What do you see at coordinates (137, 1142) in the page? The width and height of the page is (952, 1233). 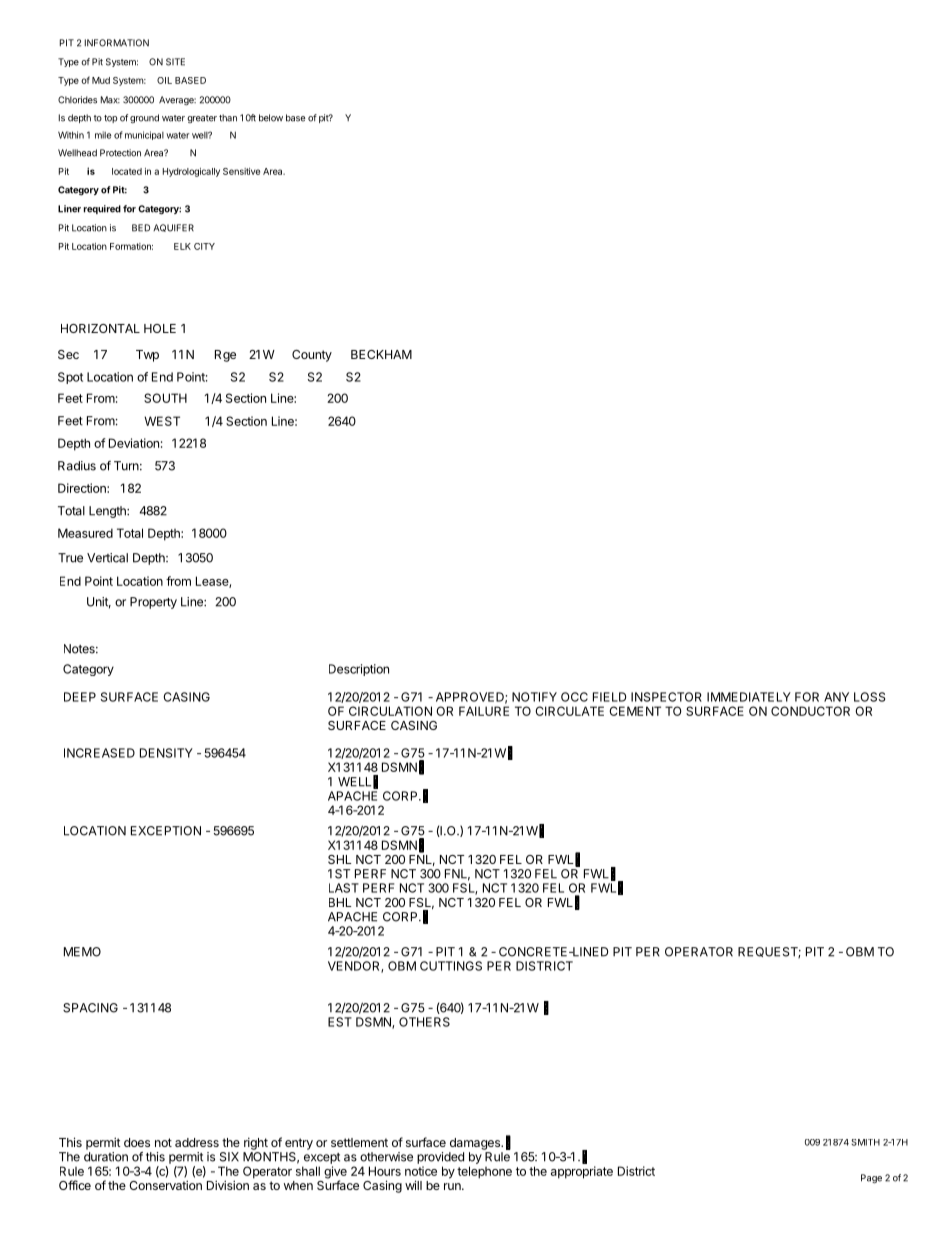 I see `does` at bounding box center [137, 1142].
